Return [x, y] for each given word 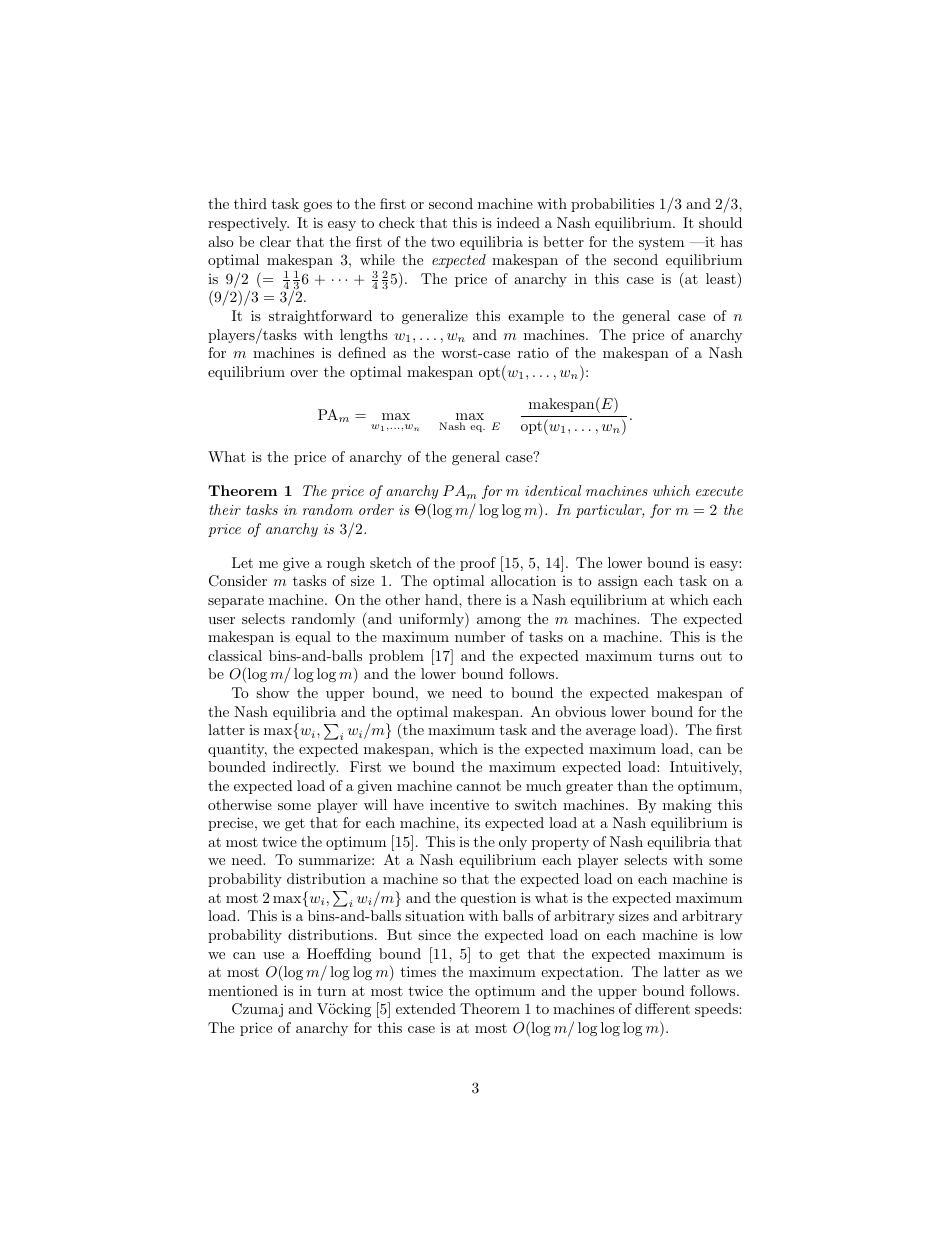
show [272, 692]
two [443, 242]
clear [275, 241]
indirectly [305, 768]
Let [242, 562]
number [480, 636]
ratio [533, 353]
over [304, 373]
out [711, 656]
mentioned [243, 990]
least [722, 278]
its [472, 822]
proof [478, 564]
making [687, 806]
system [661, 243]
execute [719, 491]
